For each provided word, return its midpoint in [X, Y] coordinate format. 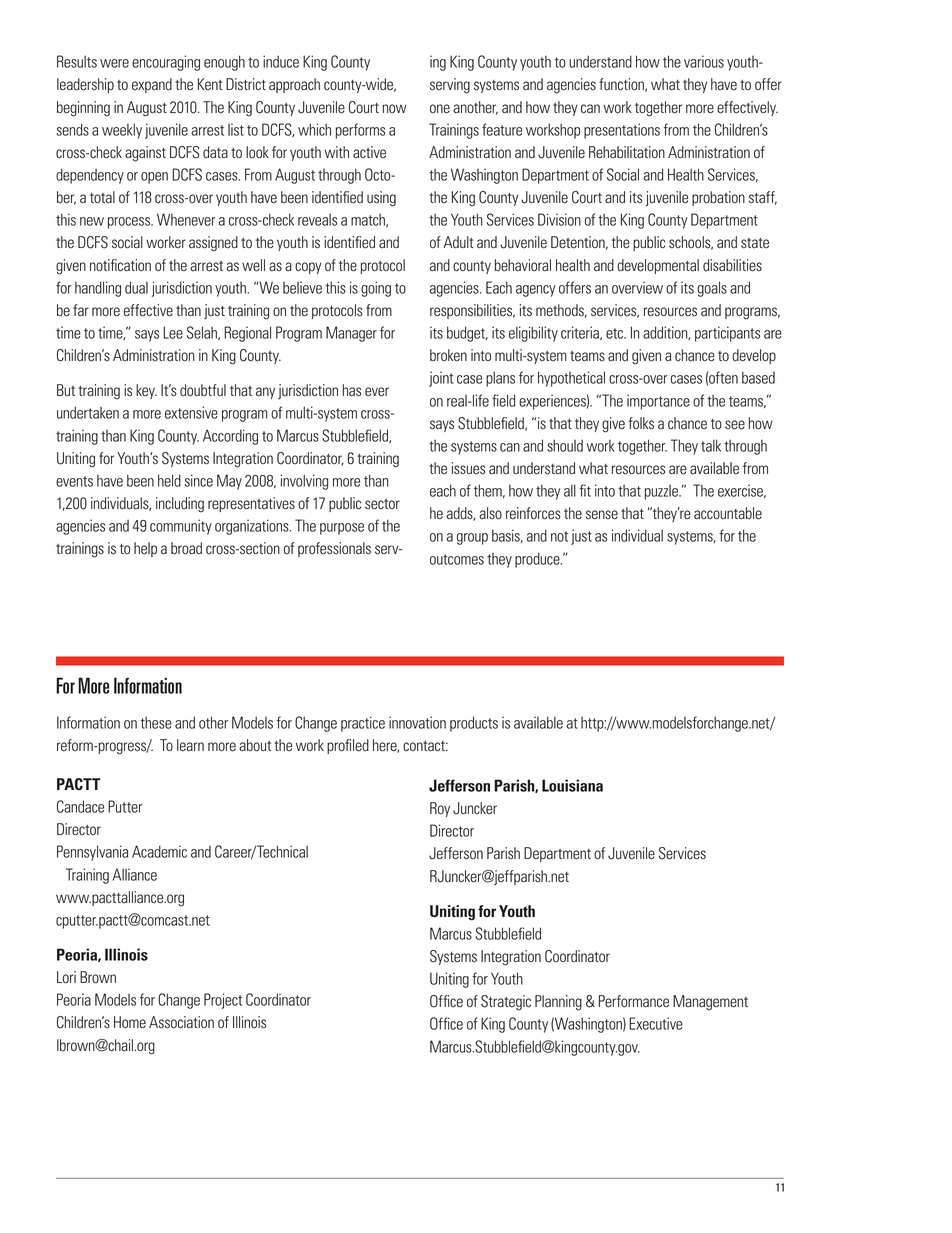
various [704, 61]
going [376, 289]
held [169, 480]
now [395, 108]
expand [152, 85]
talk [711, 445]
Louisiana [572, 785]
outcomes [457, 559]
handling [98, 289]
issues [468, 468]
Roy [440, 809]
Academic [159, 851]
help [145, 549]
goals [712, 289]
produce [538, 560]
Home [130, 1022]
